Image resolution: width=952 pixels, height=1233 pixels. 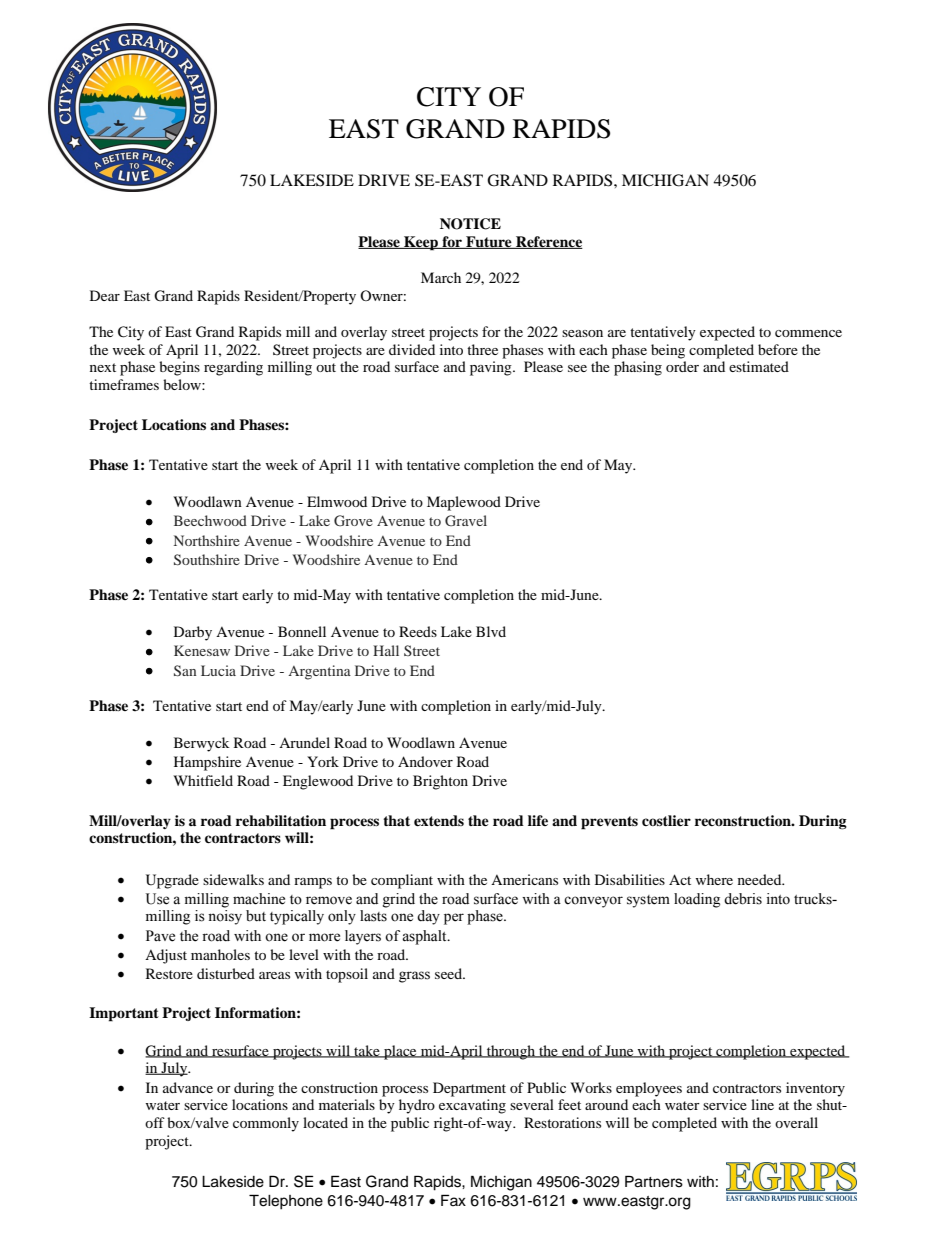 What do you see at coordinates (185, 670) in the document?
I see `San` at bounding box center [185, 670].
